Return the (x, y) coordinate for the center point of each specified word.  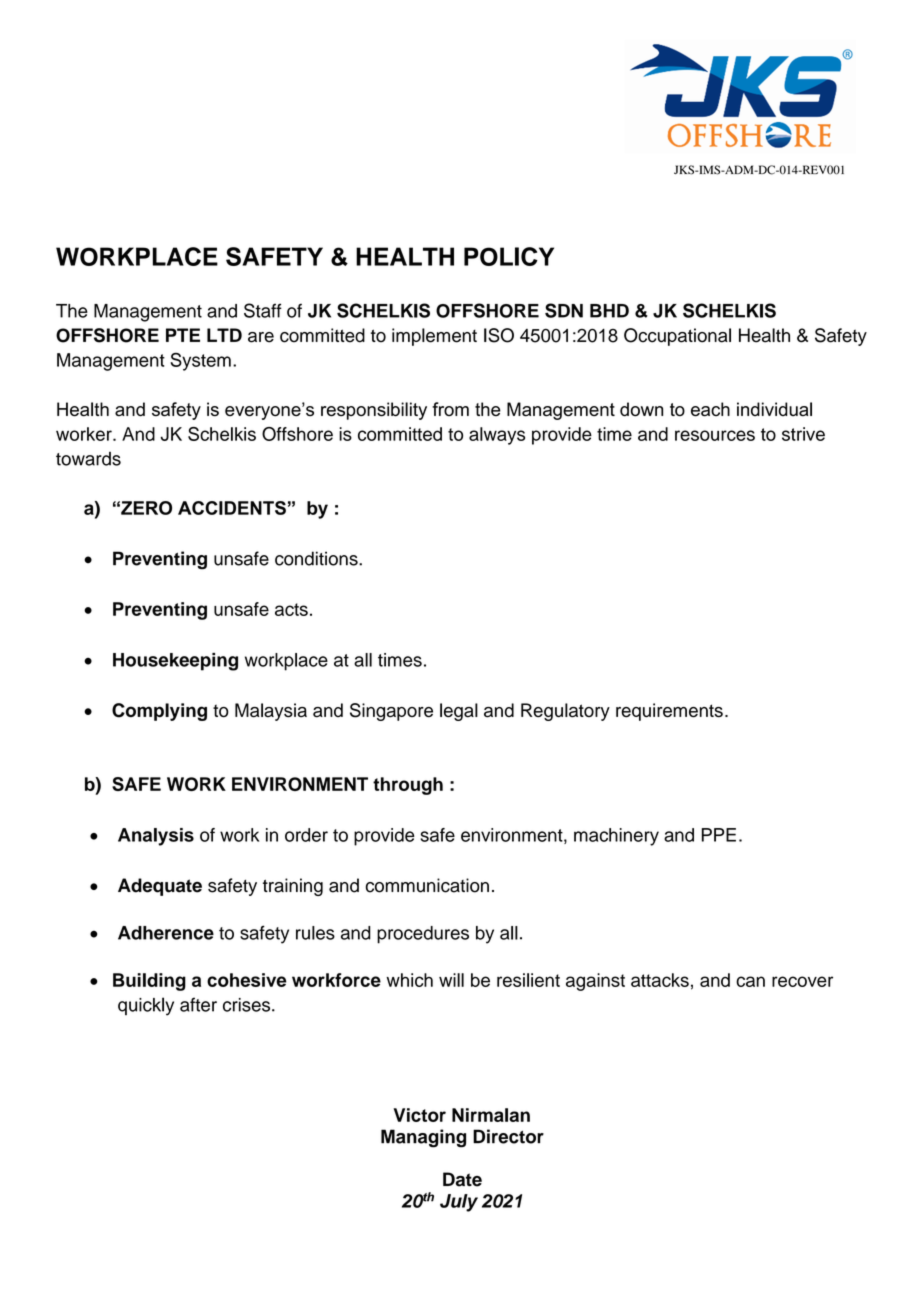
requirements (669, 712)
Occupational (677, 337)
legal (459, 712)
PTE (183, 335)
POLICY (509, 256)
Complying (159, 712)
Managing (423, 1138)
